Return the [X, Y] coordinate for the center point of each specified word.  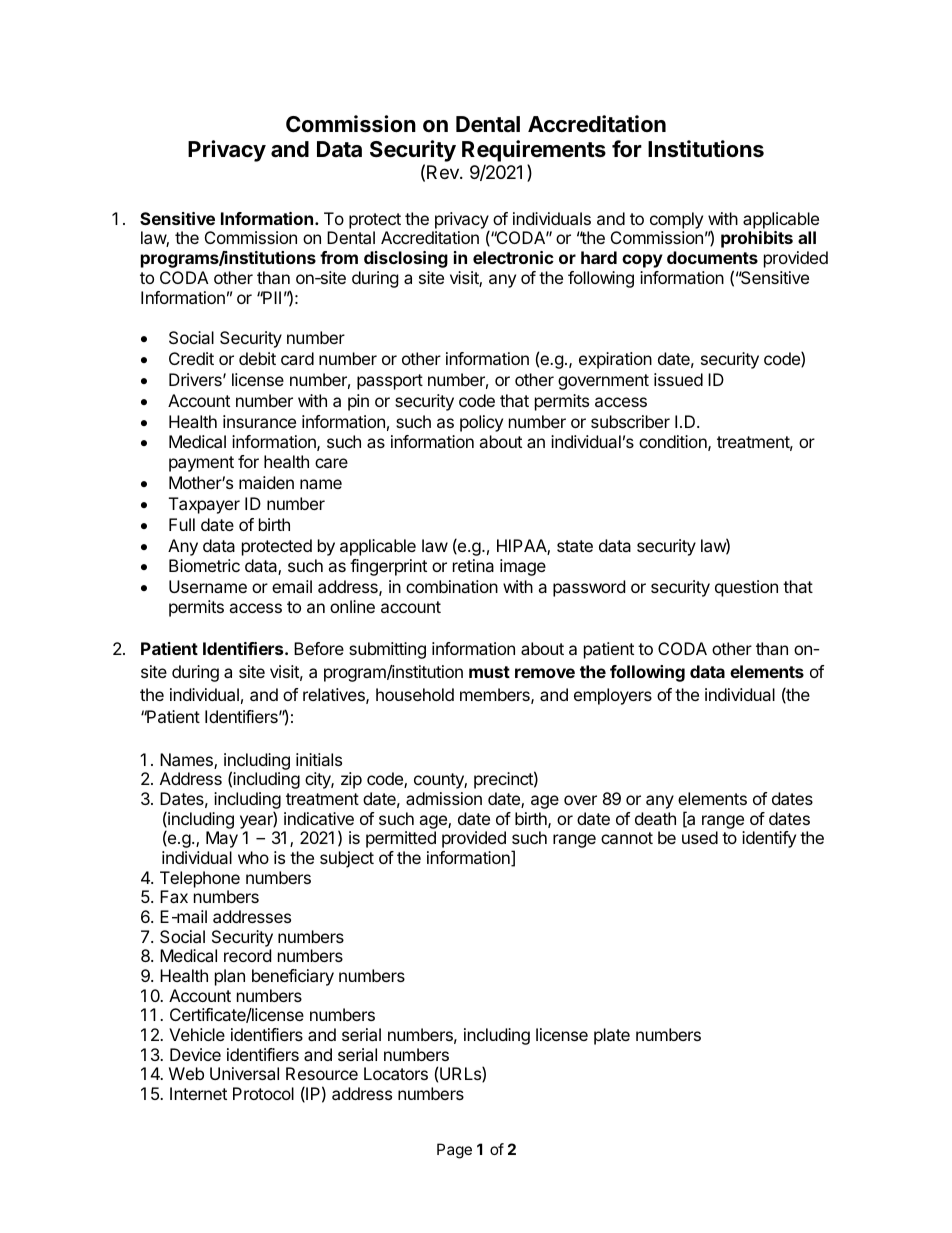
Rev [444, 172]
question [746, 588]
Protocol [263, 1093]
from [339, 257]
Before [319, 648]
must [489, 672]
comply [676, 220]
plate [612, 1036]
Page [454, 1151]
